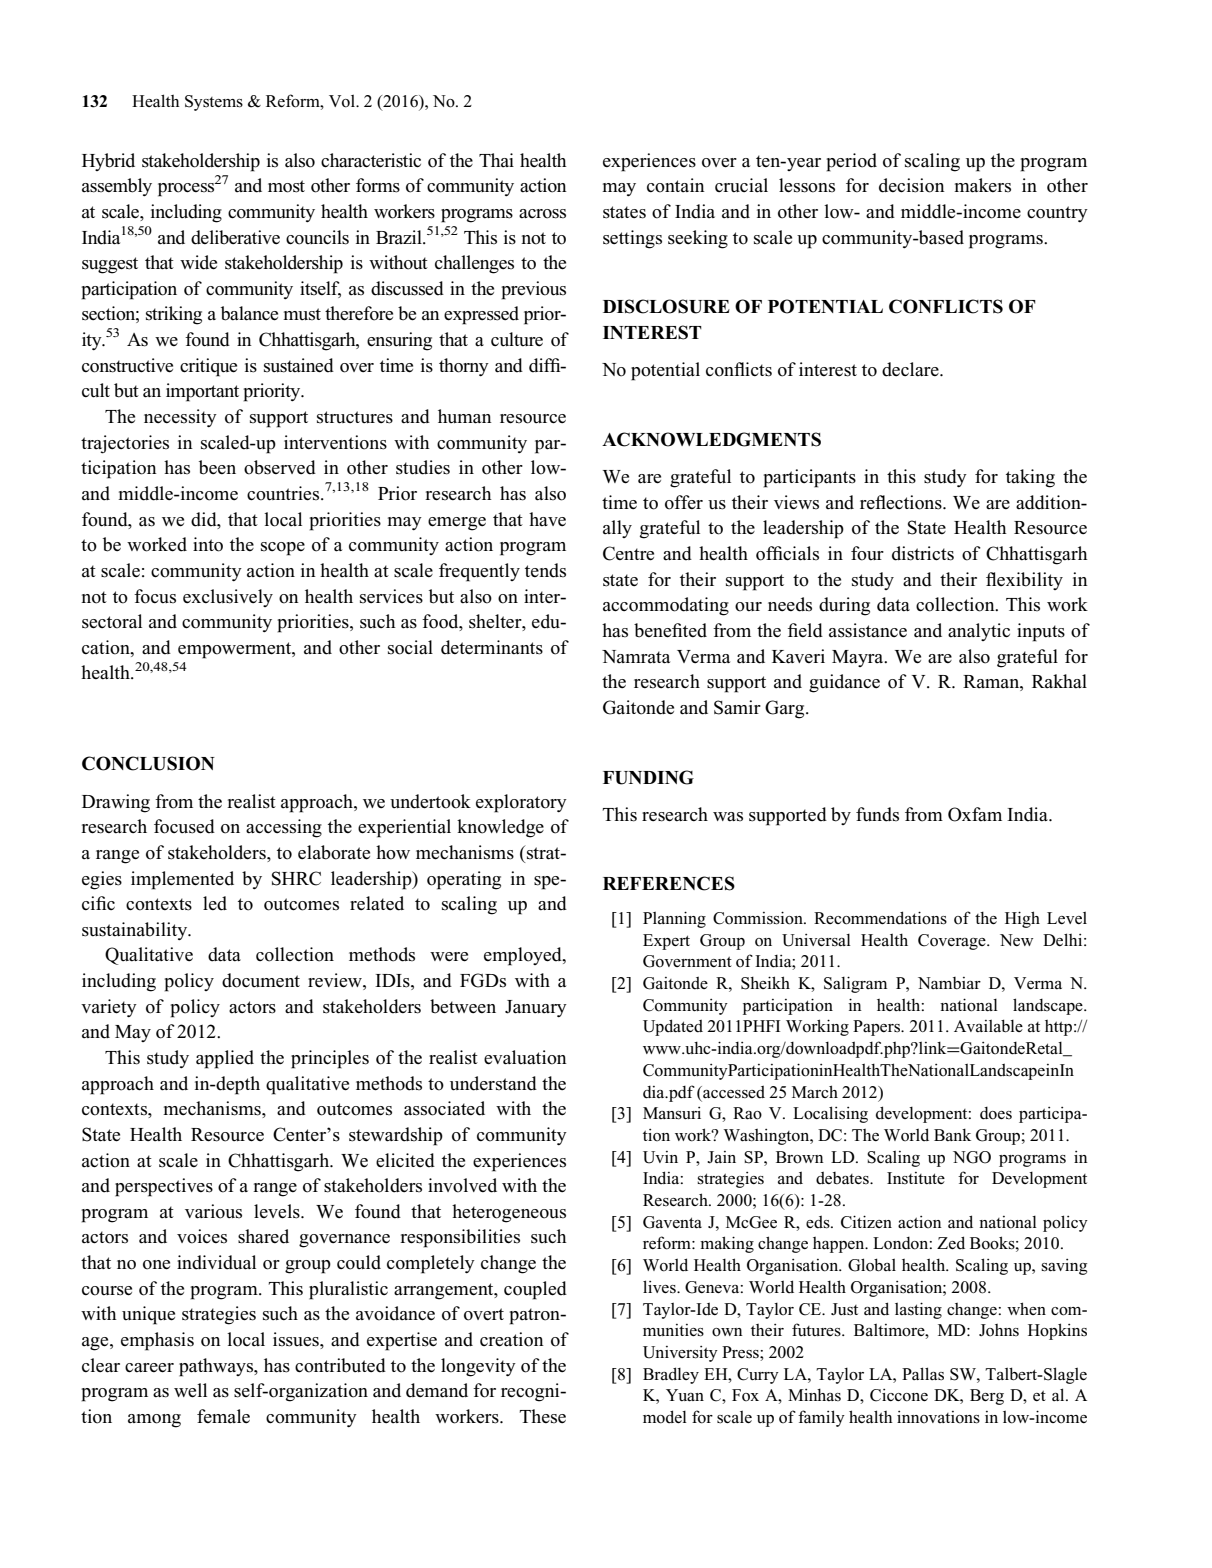  I want to click on These, so click(542, 1416).
